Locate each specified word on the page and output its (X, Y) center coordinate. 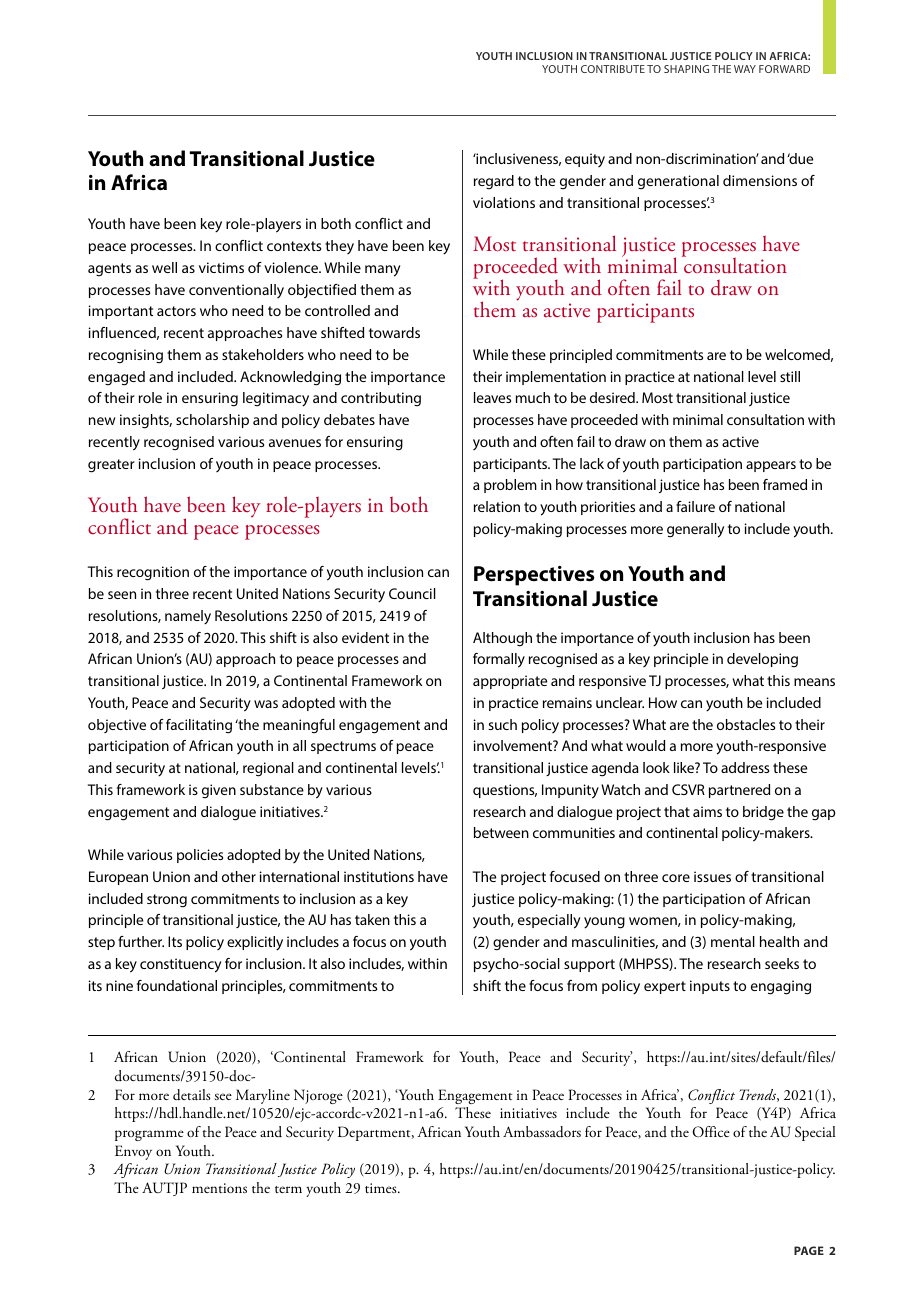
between (501, 832)
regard (494, 182)
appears (771, 466)
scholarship (212, 421)
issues (712, 876)
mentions (219, 1188)
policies (200, 856)
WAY (745, 69)
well (164, 267)
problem (510, 486)
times (382, 1188)
